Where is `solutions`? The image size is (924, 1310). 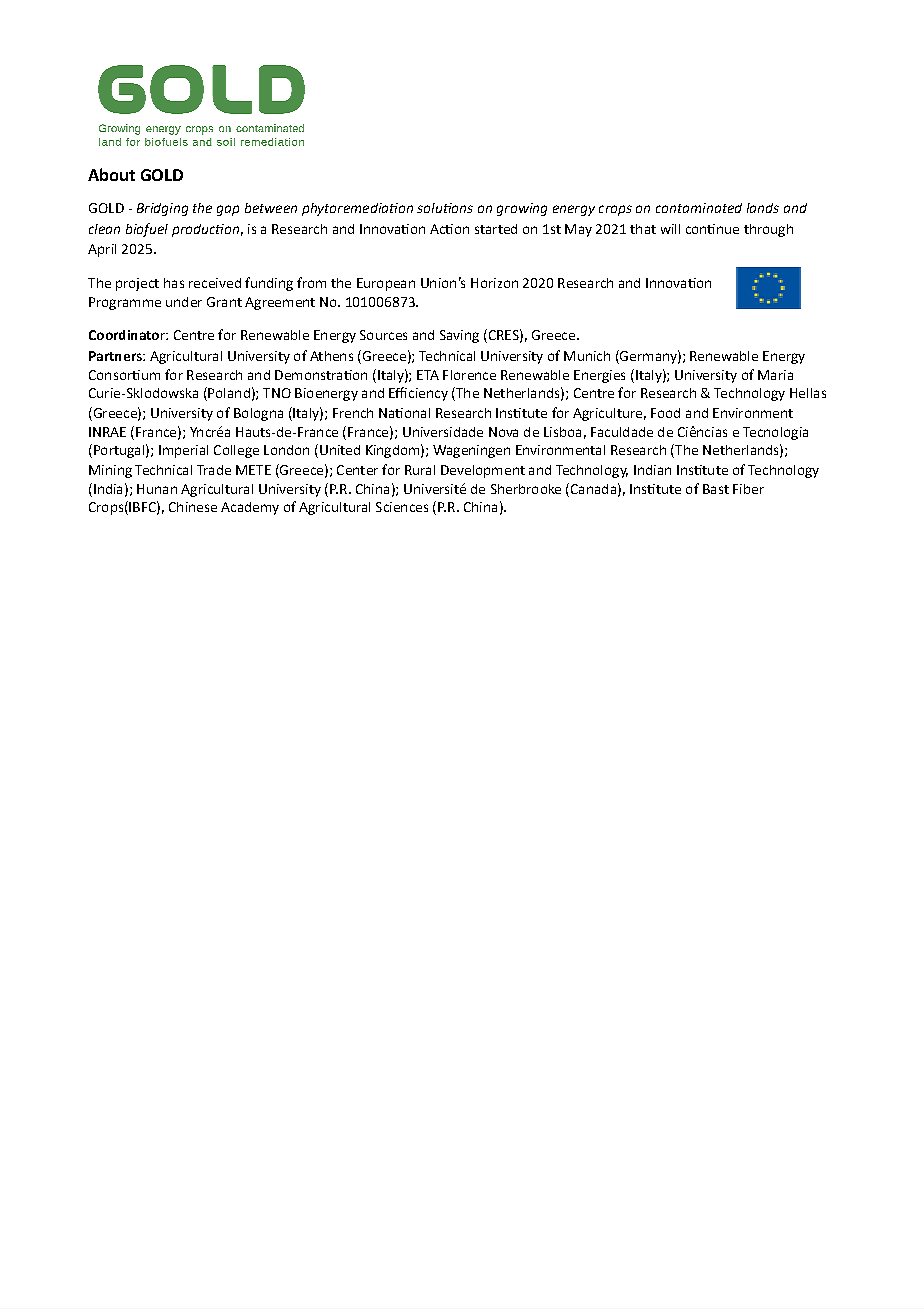 solutions is located at coordinates (445, 208).
